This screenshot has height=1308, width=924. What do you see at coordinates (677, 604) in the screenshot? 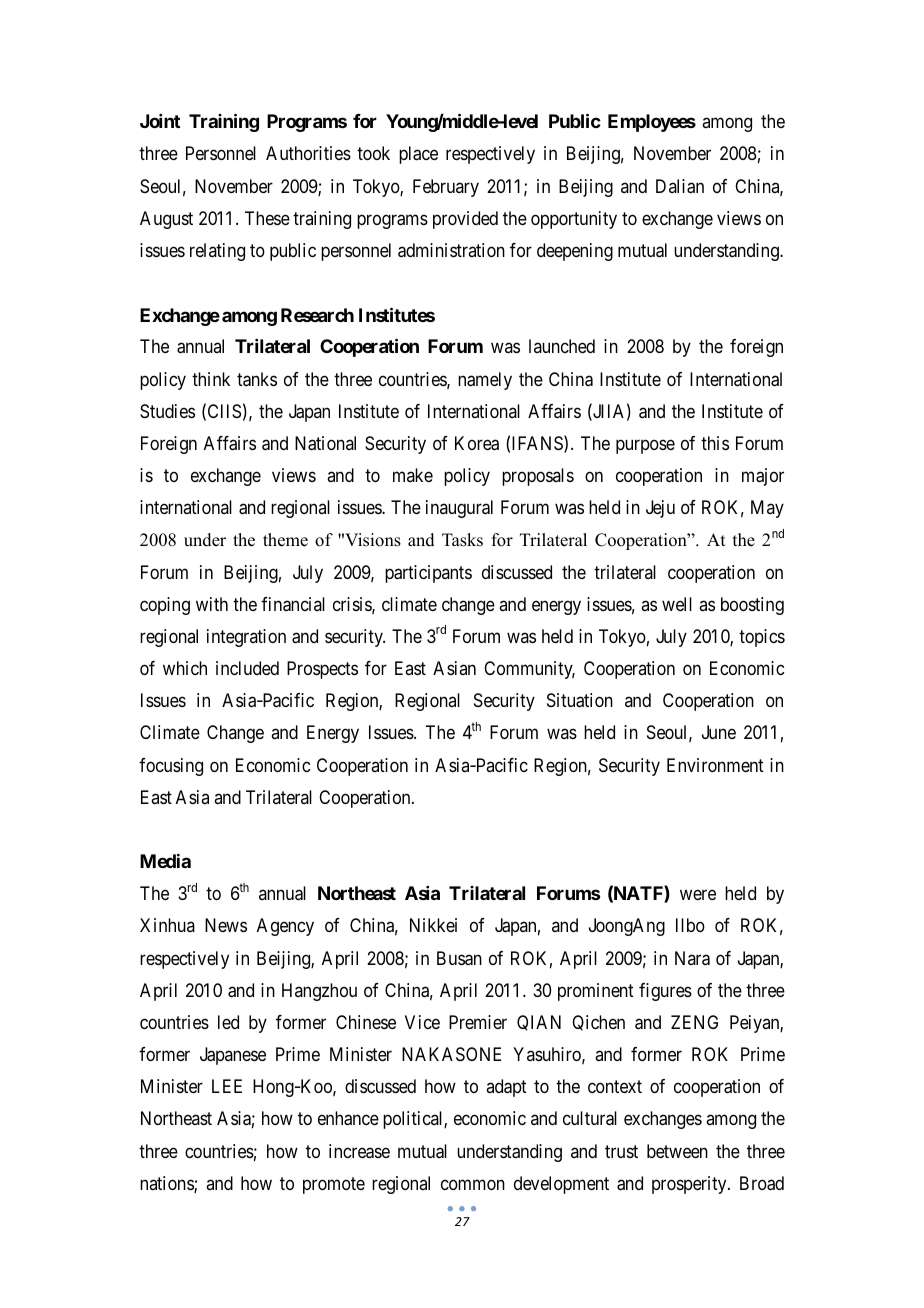
I see `well` at bounding box center [677, 604].
